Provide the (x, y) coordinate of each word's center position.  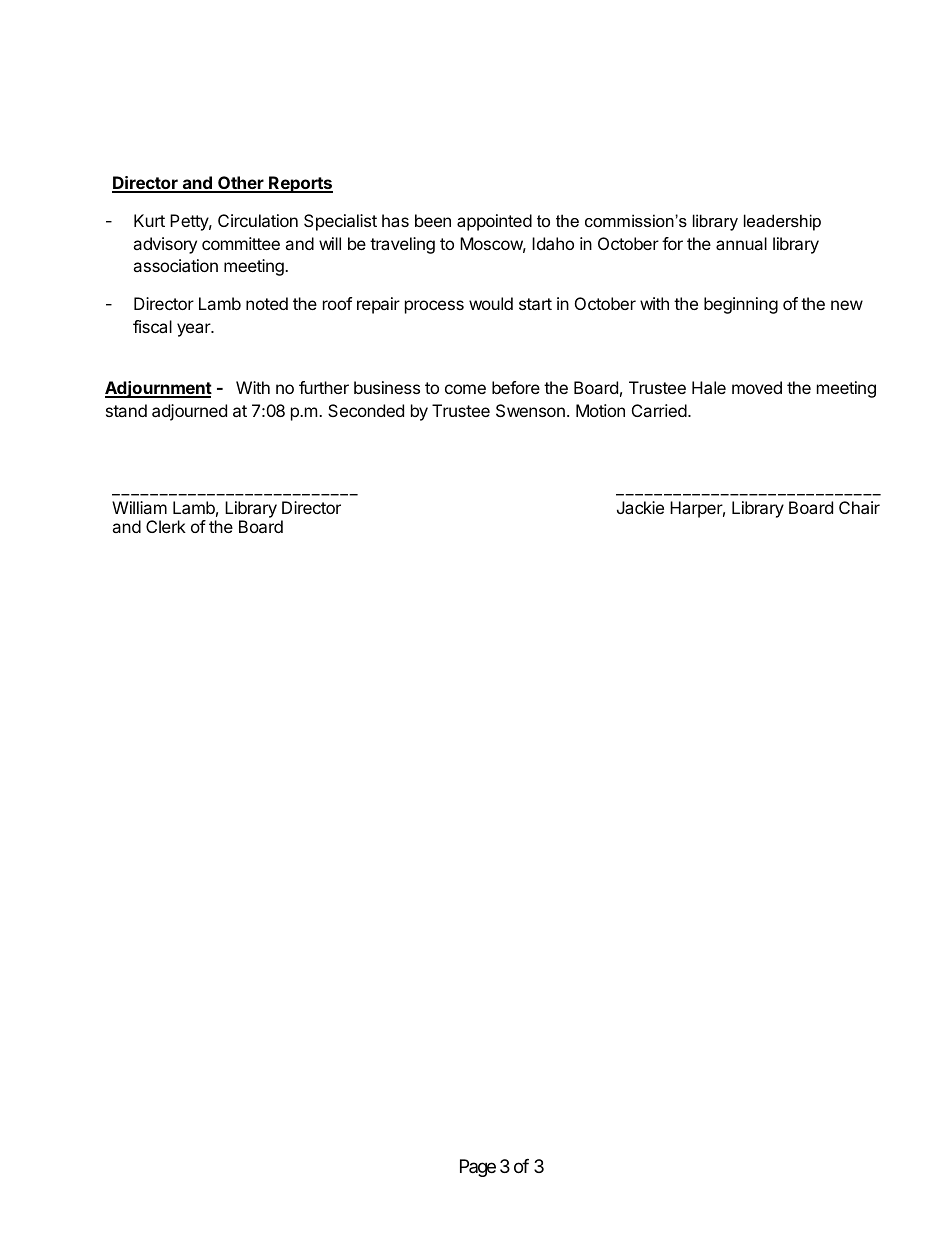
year (195, 330)
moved (757, 387)
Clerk (166, 526)
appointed (494, 222)
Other (241, 184)
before (516, 387)
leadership (782, 222)
